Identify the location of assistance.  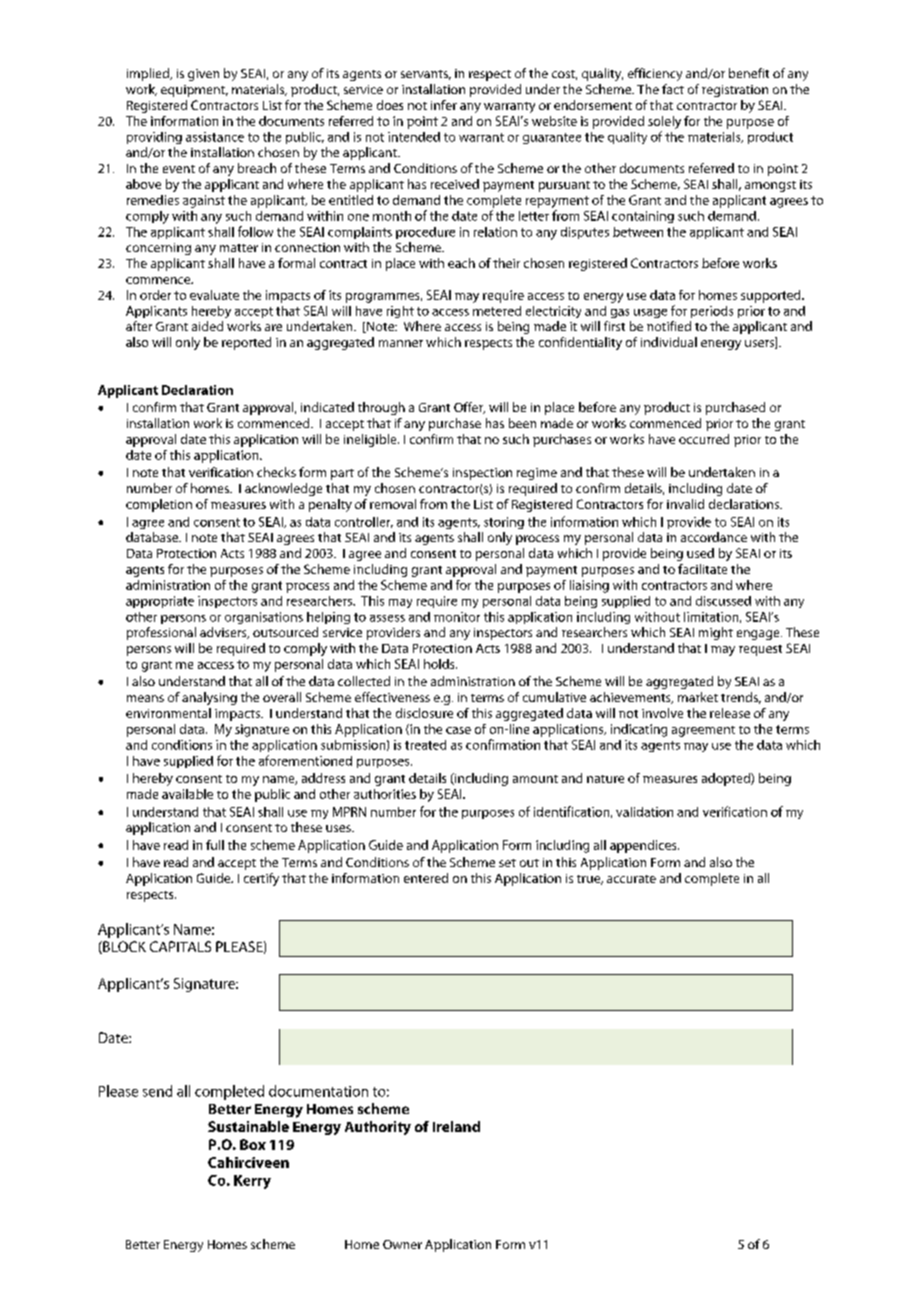
(215, 137).
